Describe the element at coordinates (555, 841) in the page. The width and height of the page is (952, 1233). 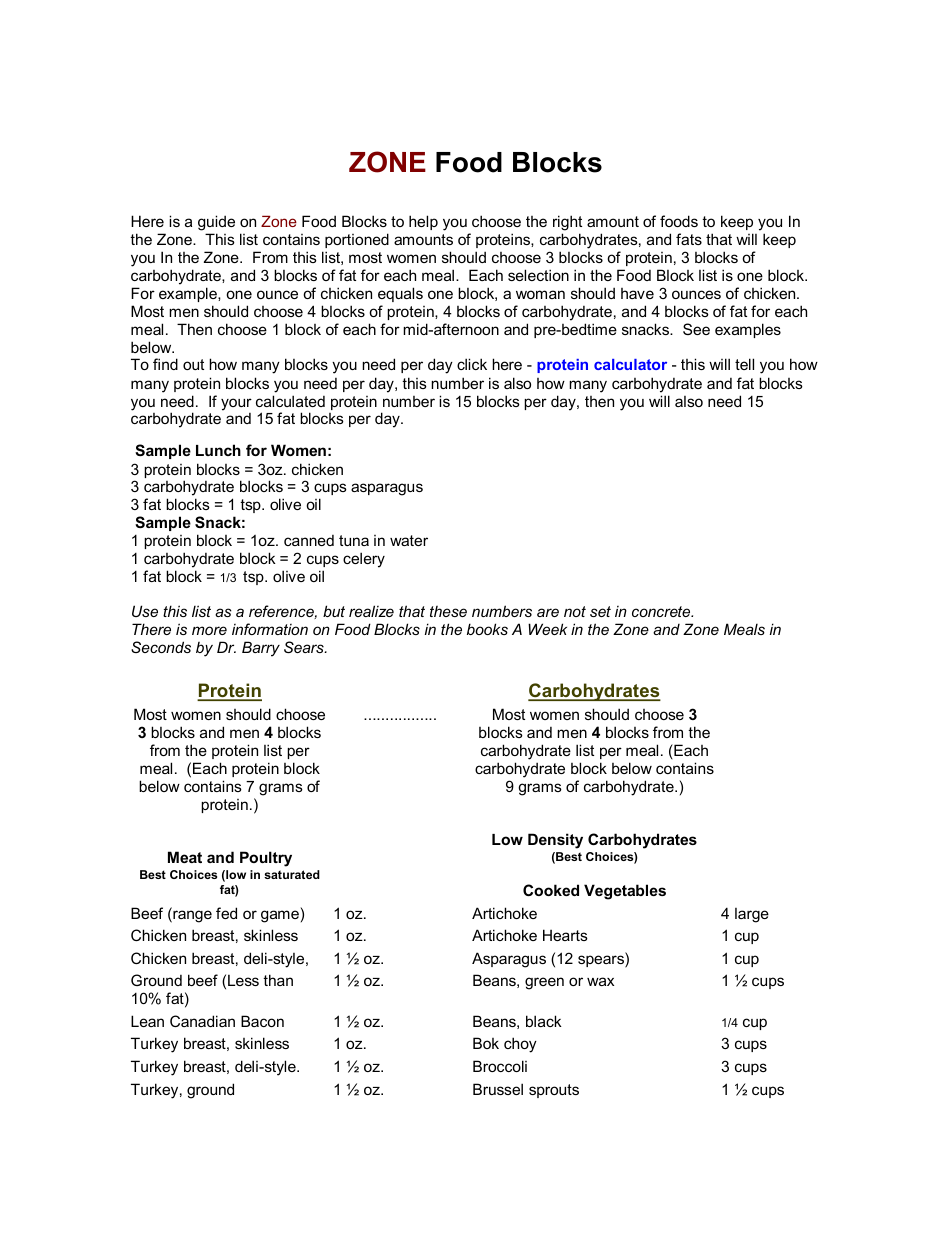
I see `Density` at that location.
